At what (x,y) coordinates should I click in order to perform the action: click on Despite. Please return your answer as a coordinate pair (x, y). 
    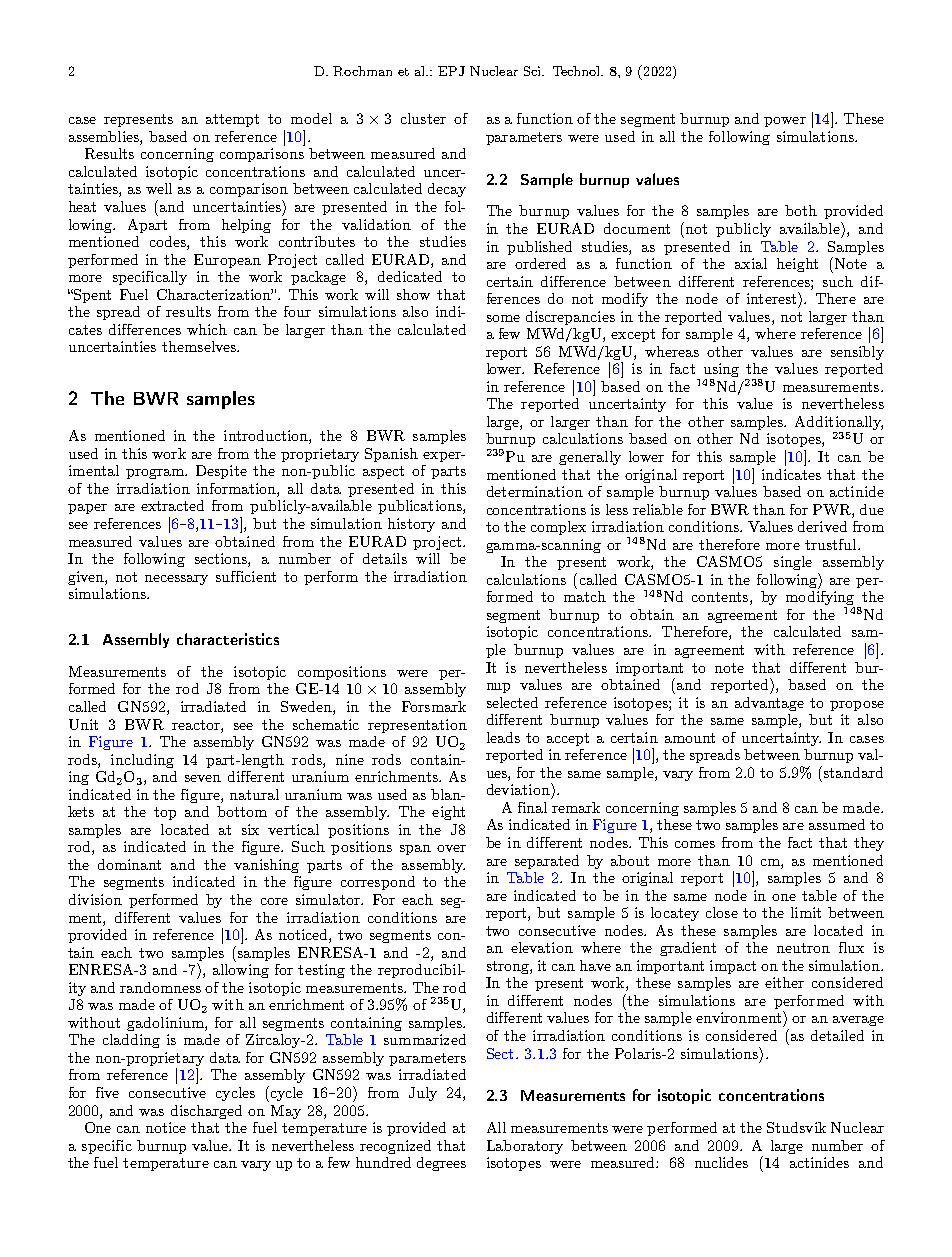
    Looking at the image, I should click on (221, 472).
